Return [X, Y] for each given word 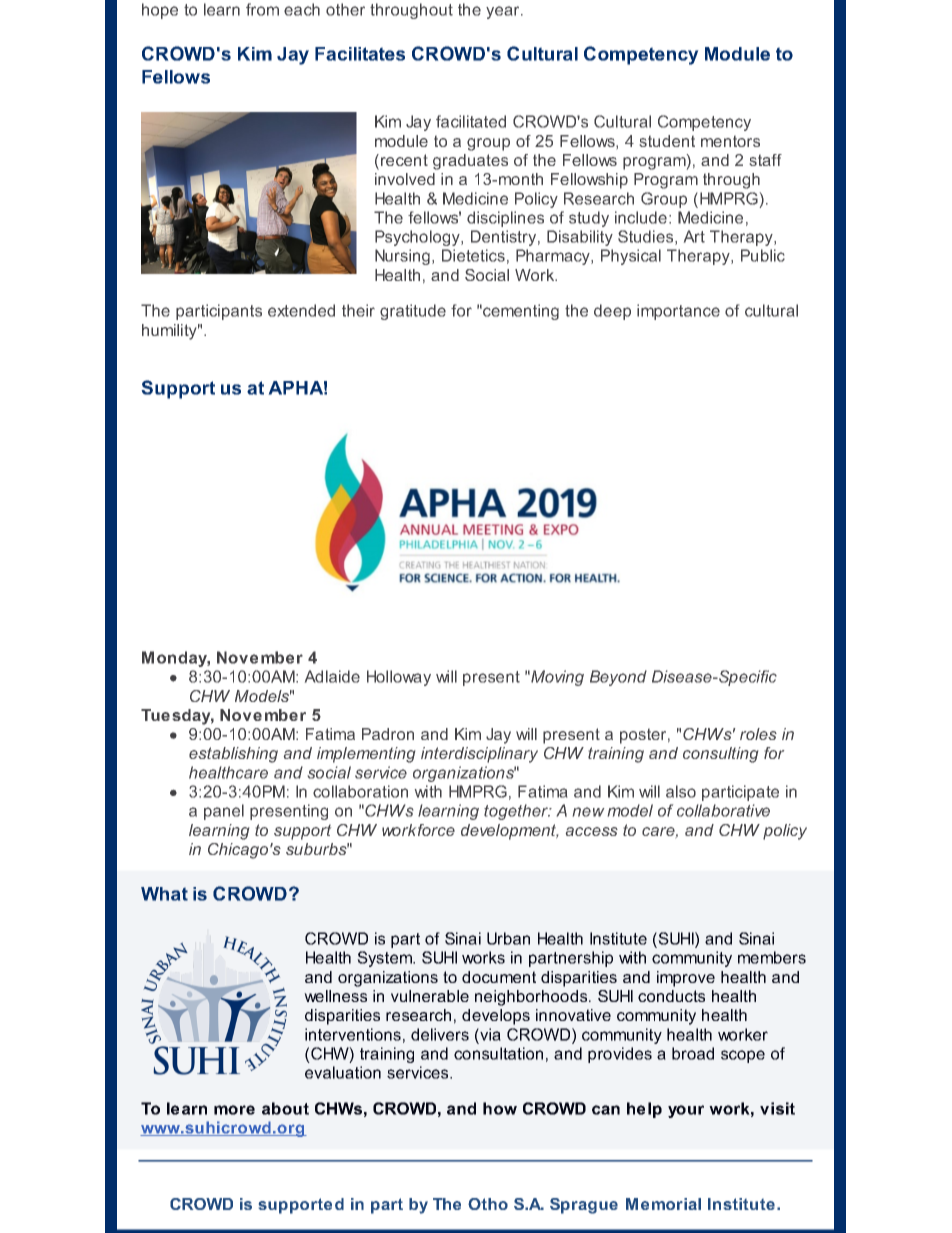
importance [678, 312]
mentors [730, 141]
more [234, 1110]
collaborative [723, 810]
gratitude [413, 312]
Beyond [618, 678]
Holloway [399, 678]
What [164, 894]
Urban [508, 938]
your [686, 1111]
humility [171, 332]
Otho [488, 1204]
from [262, 9]
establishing [233, 755]
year [504, 12]
